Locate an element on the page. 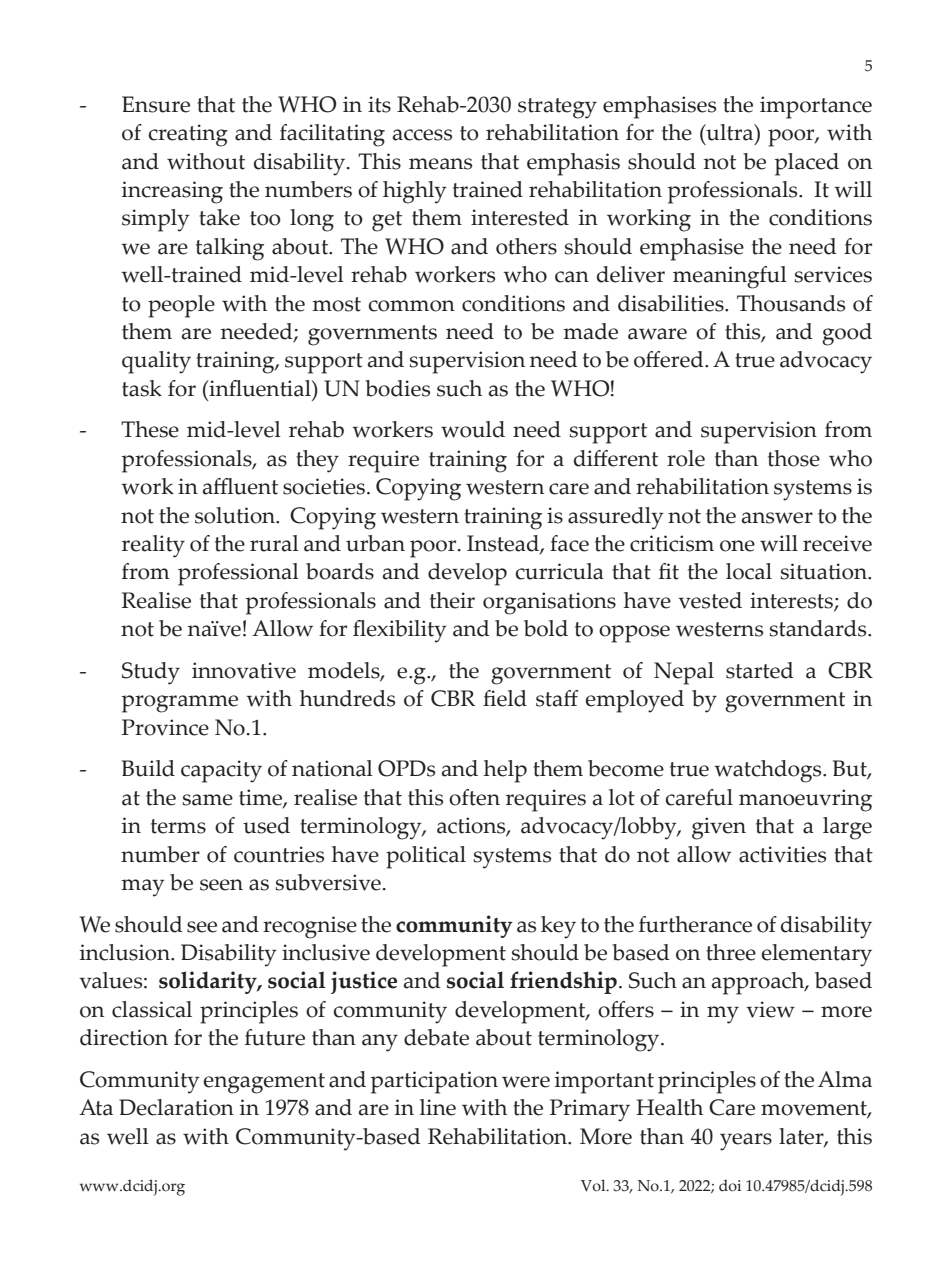 The width and height of the document is (952, 1271). Declaration is located at coordinates (176, 1107).
